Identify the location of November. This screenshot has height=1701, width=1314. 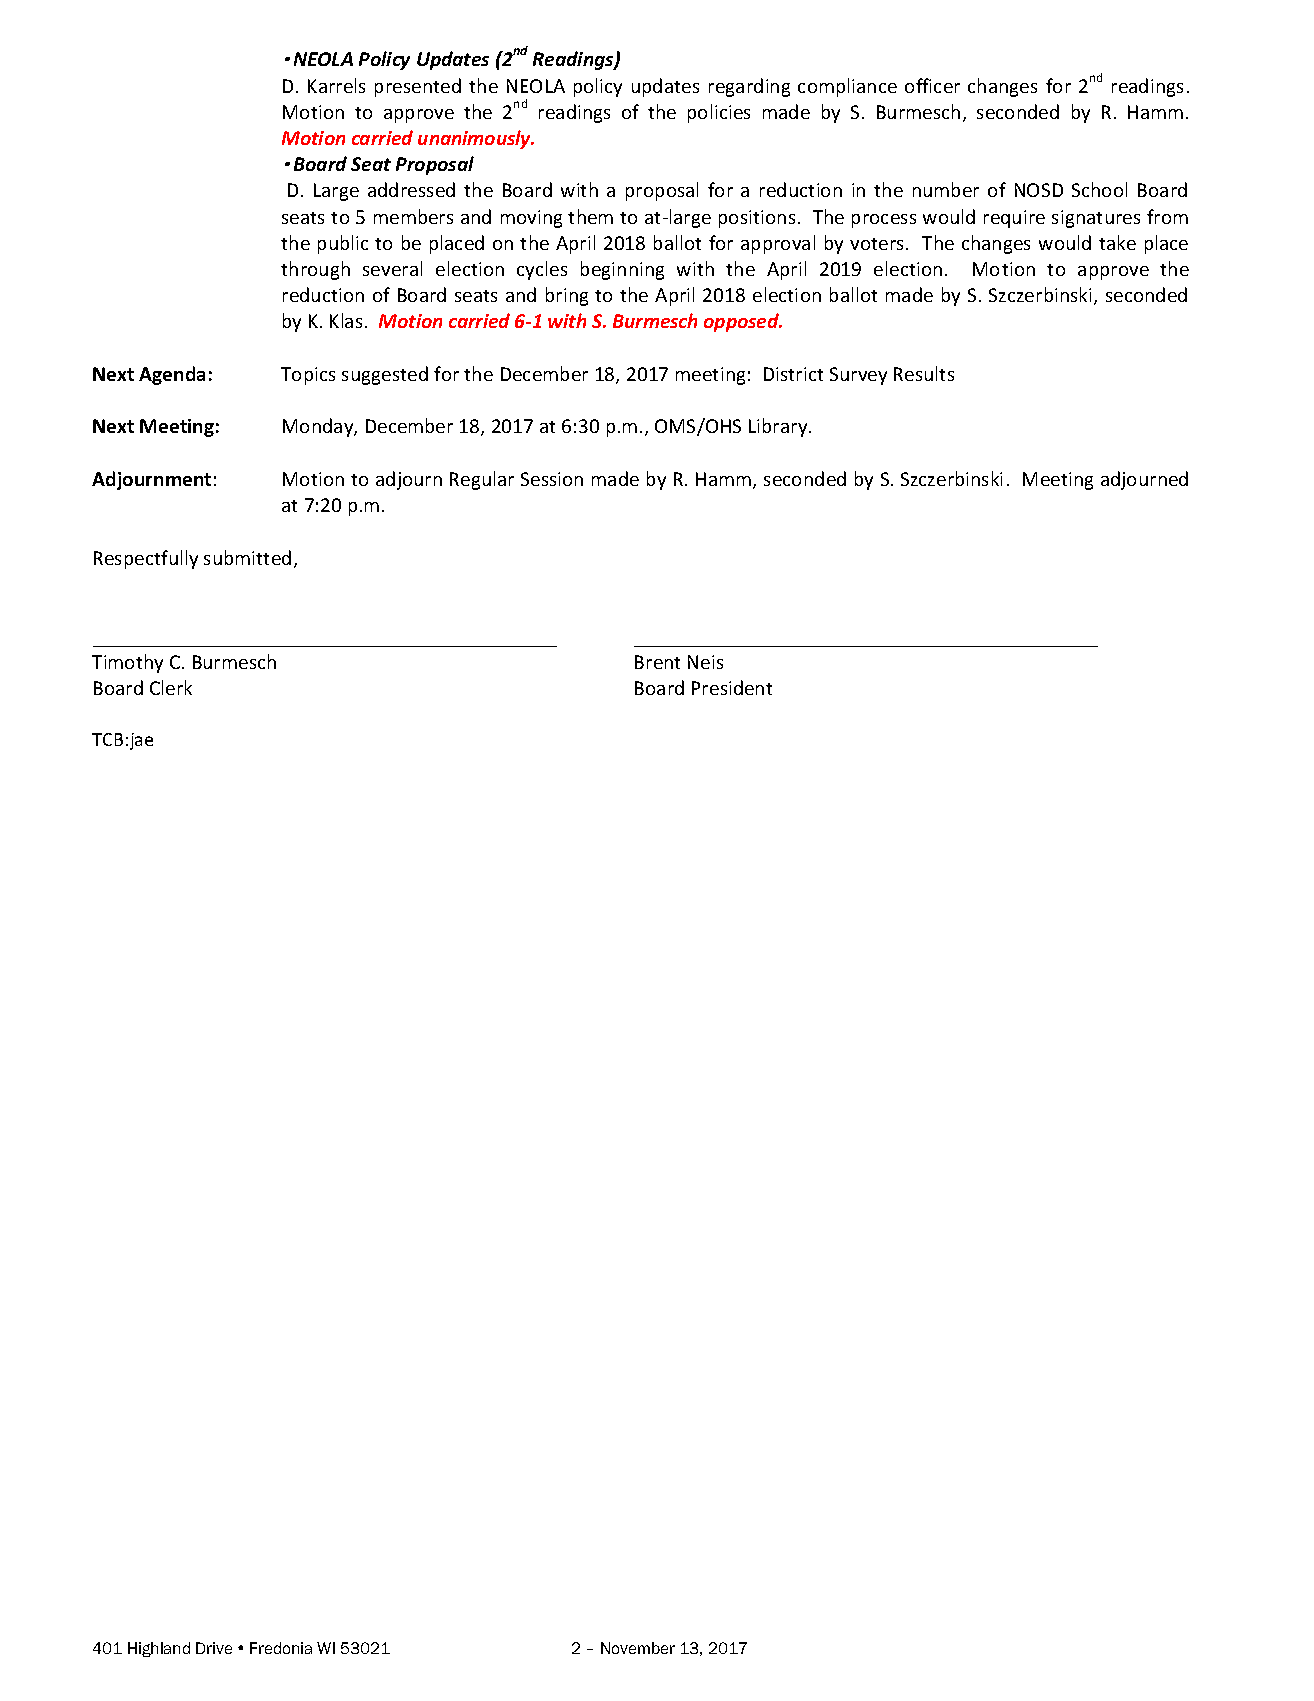
(638, 1648).
